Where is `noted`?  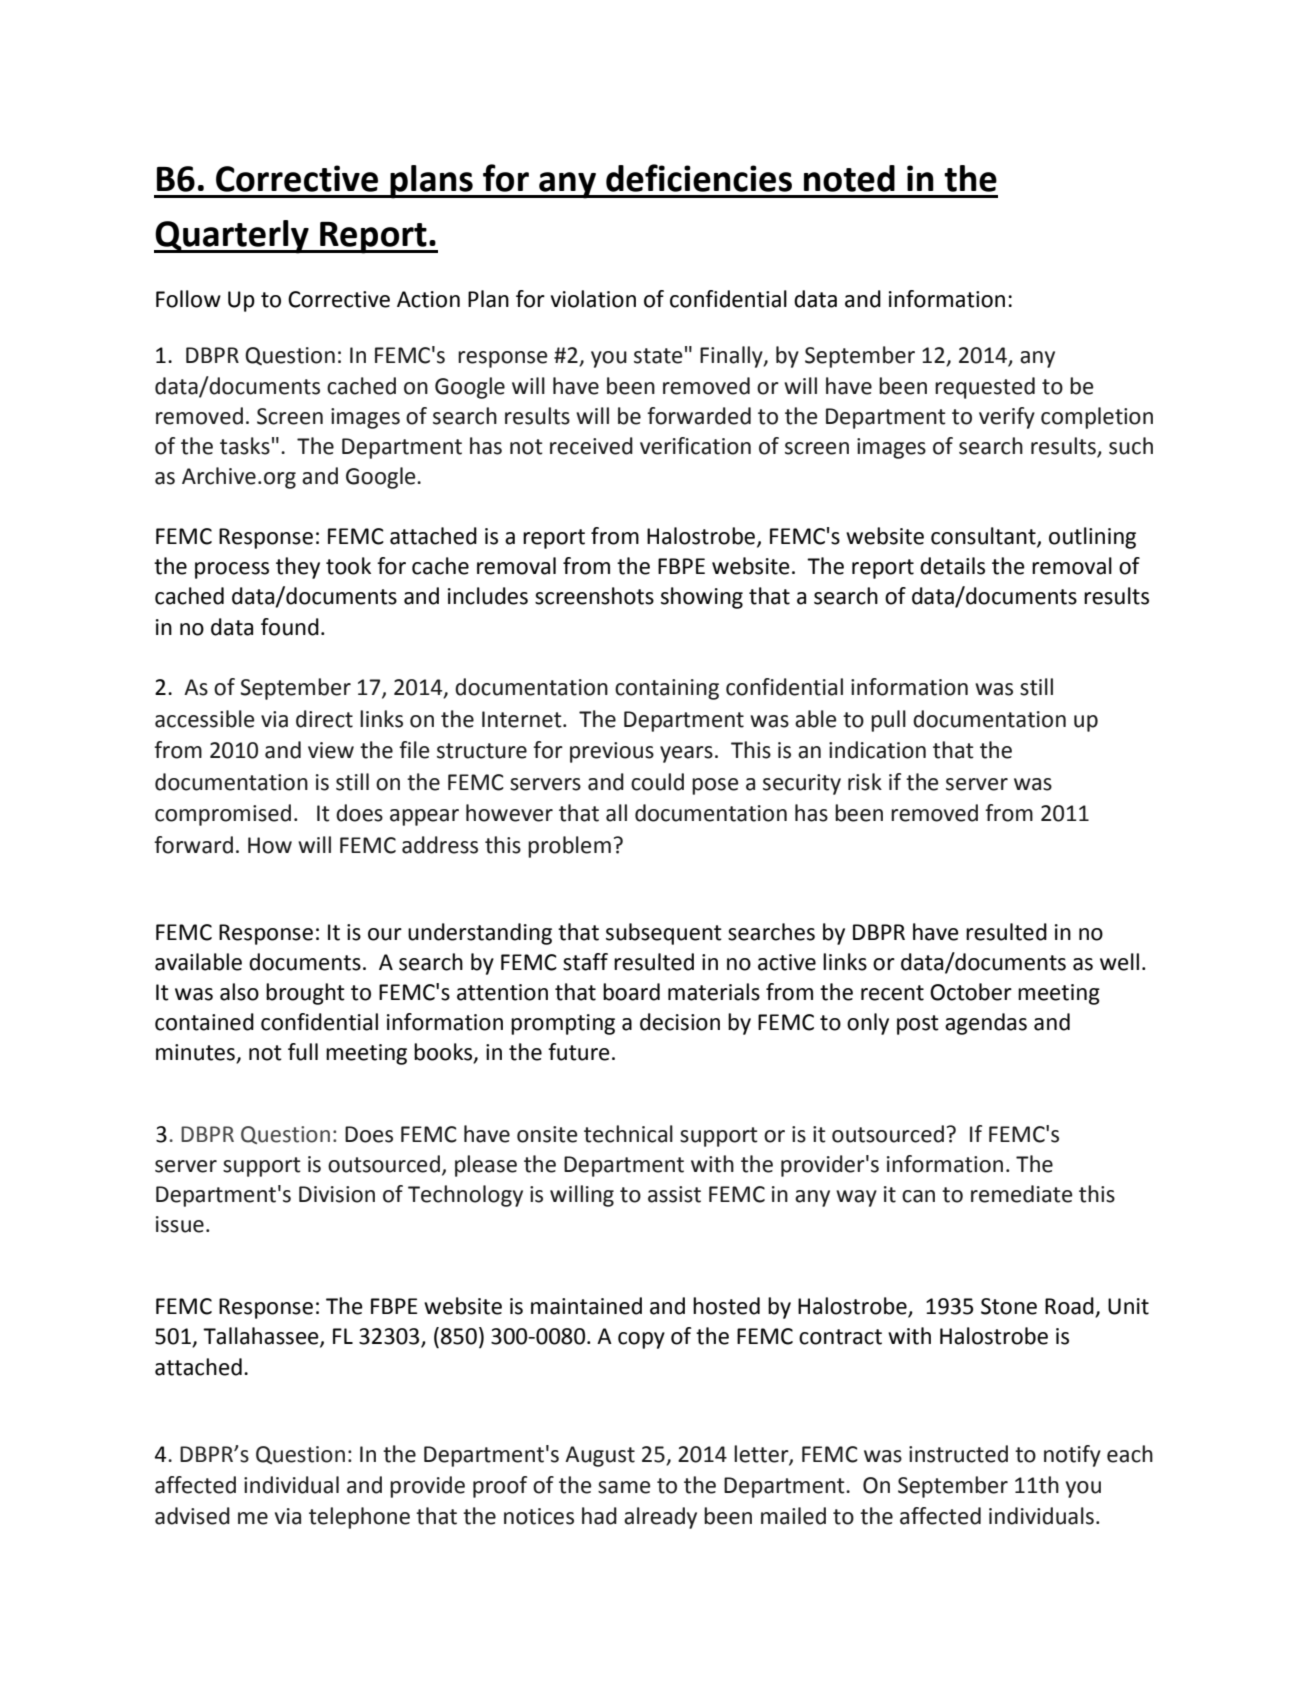 noted is located at coordinates (849, 178).
